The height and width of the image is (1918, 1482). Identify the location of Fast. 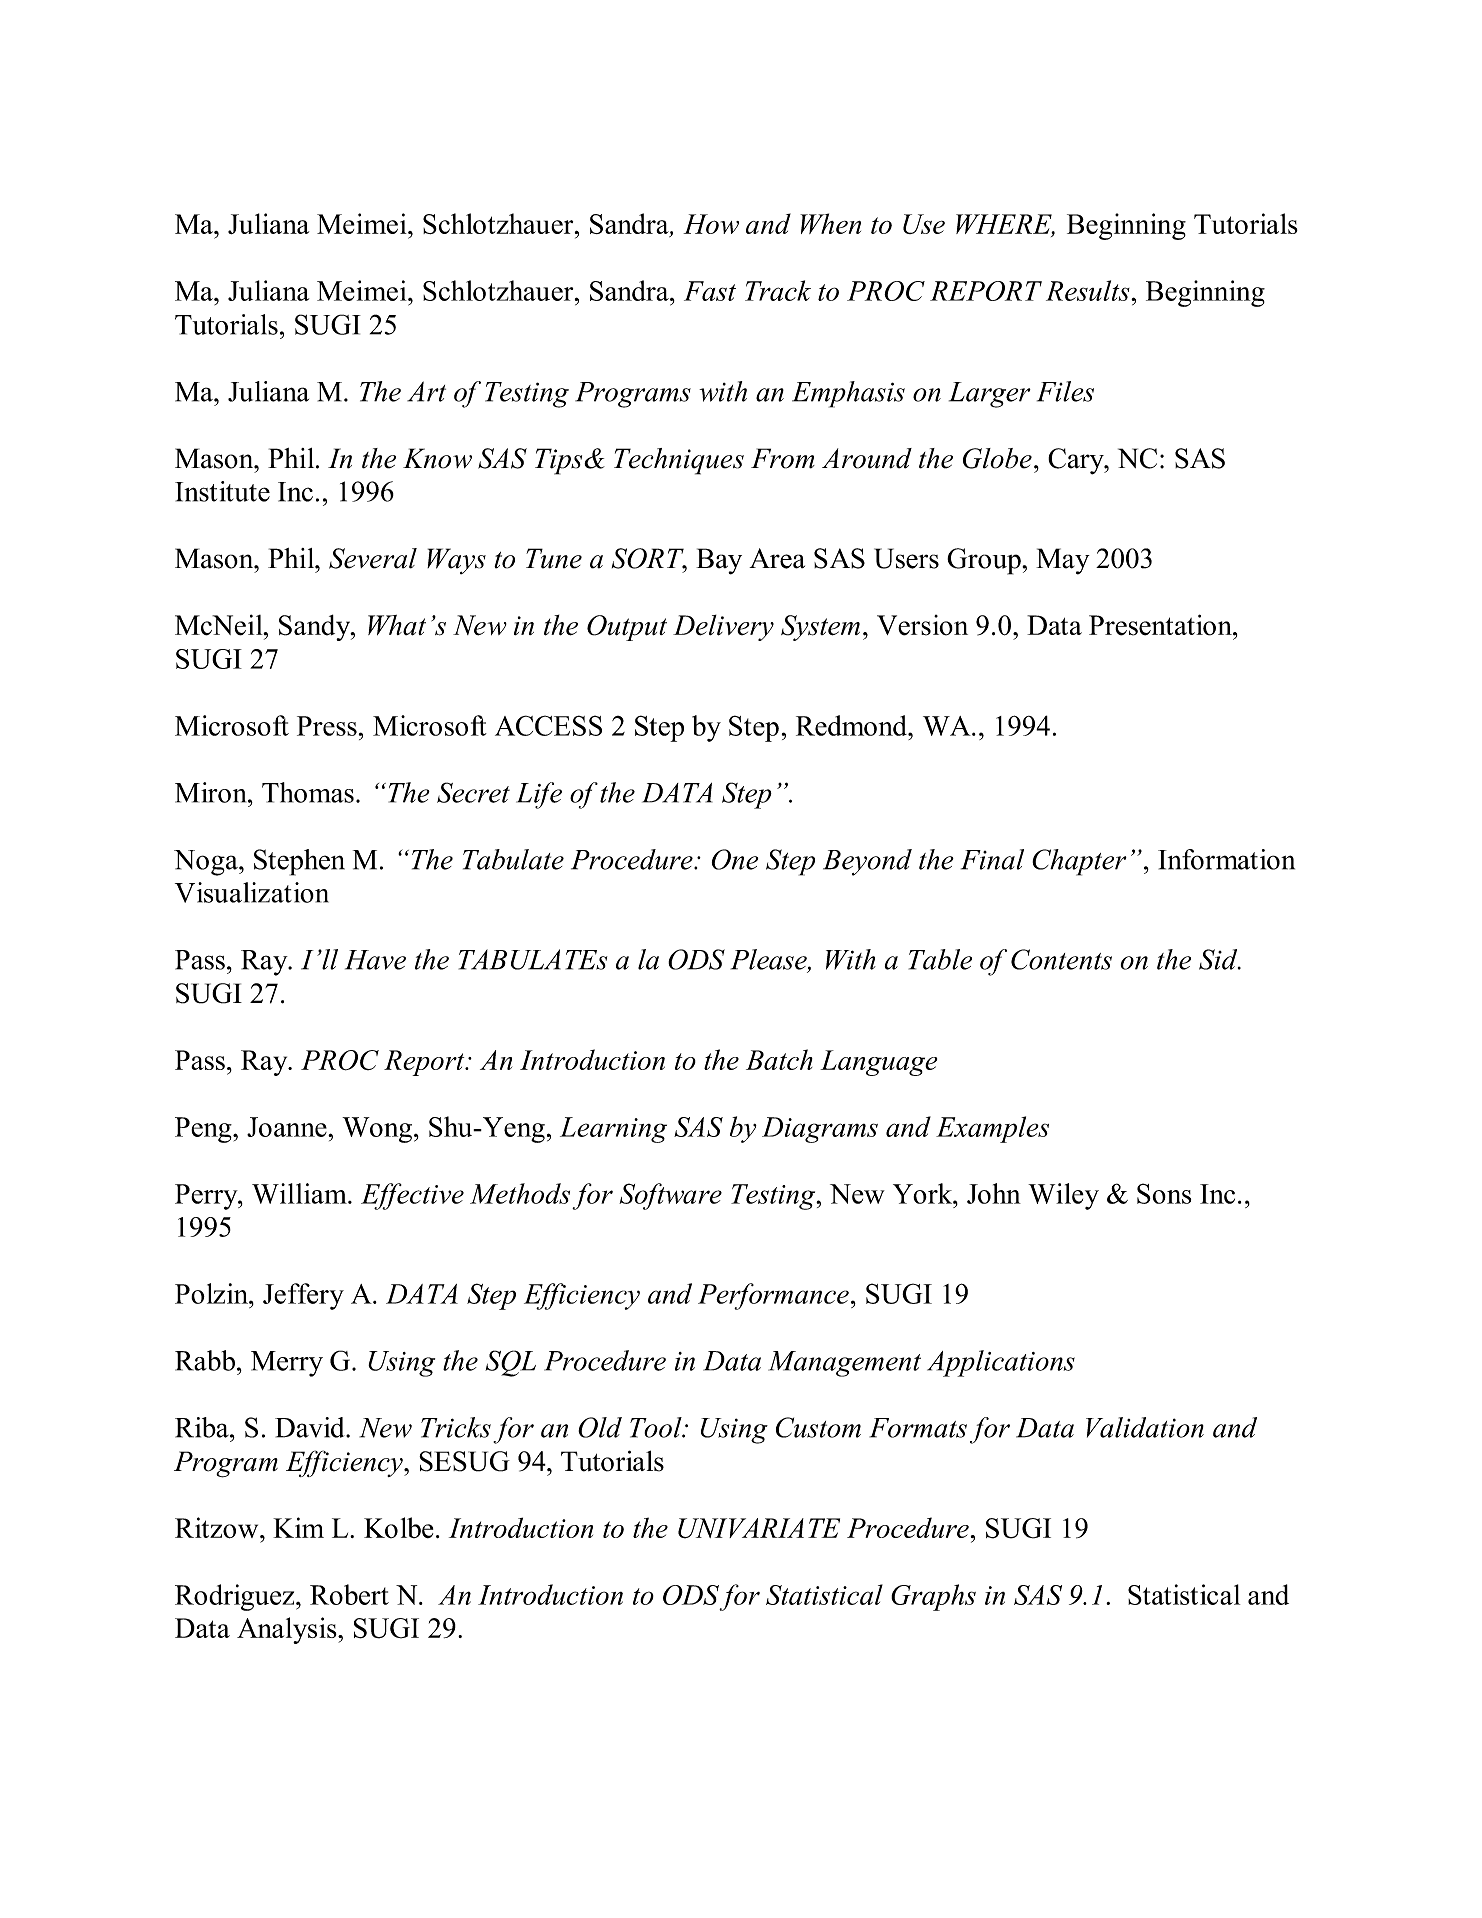
(710, 291).
